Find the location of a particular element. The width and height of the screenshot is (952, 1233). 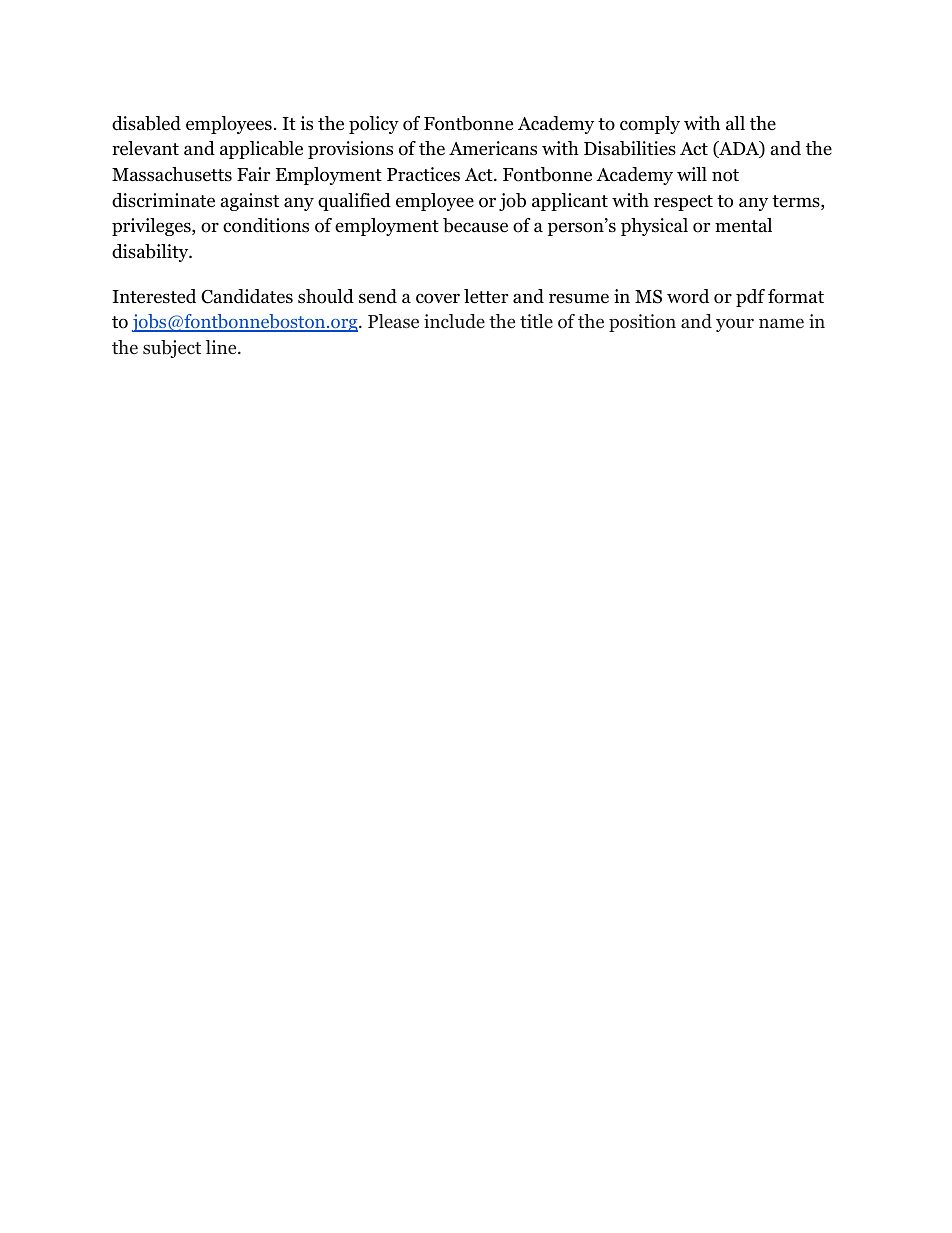

disability is located at coordinates (151, 253).
